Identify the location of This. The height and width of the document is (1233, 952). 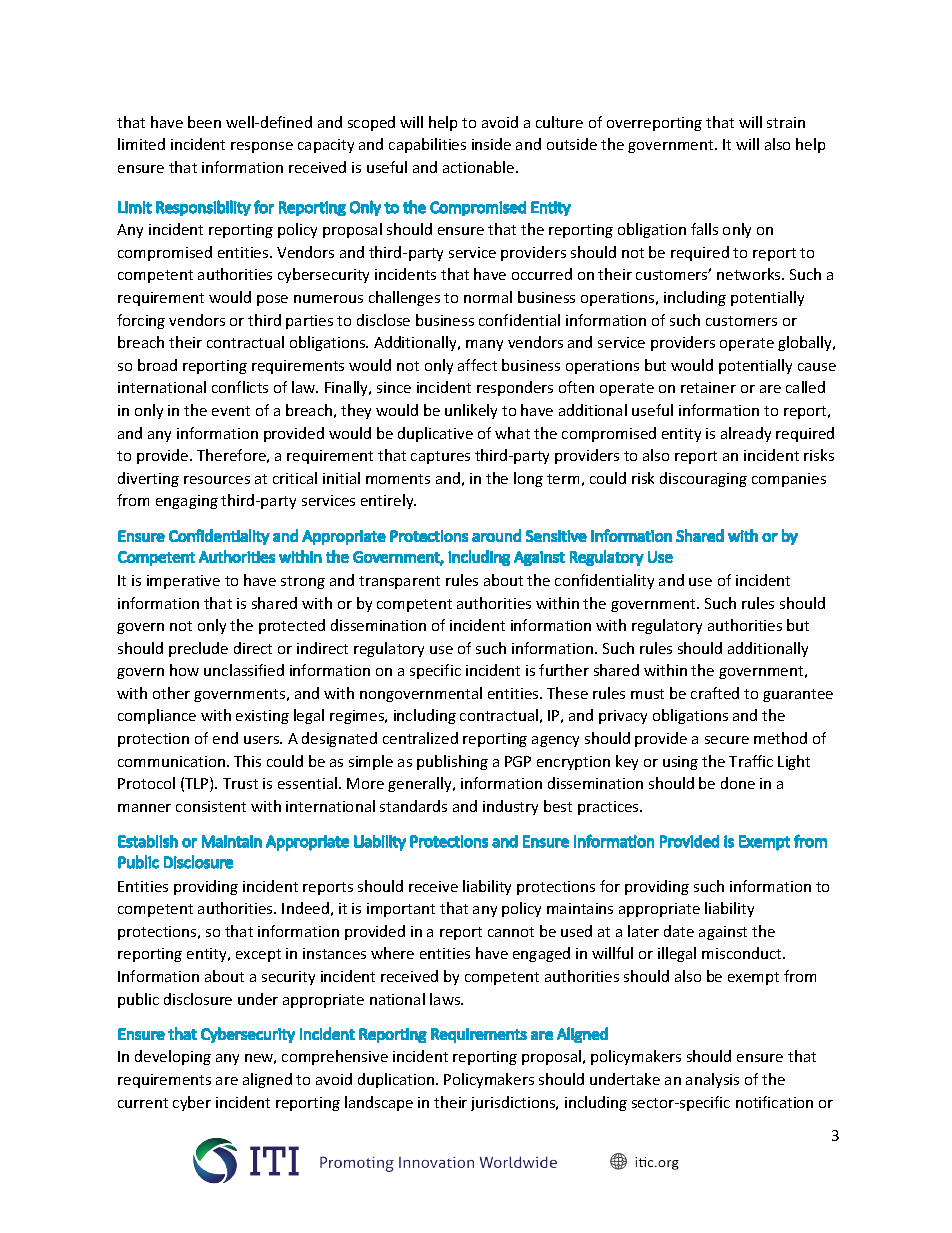
(247, 761).
